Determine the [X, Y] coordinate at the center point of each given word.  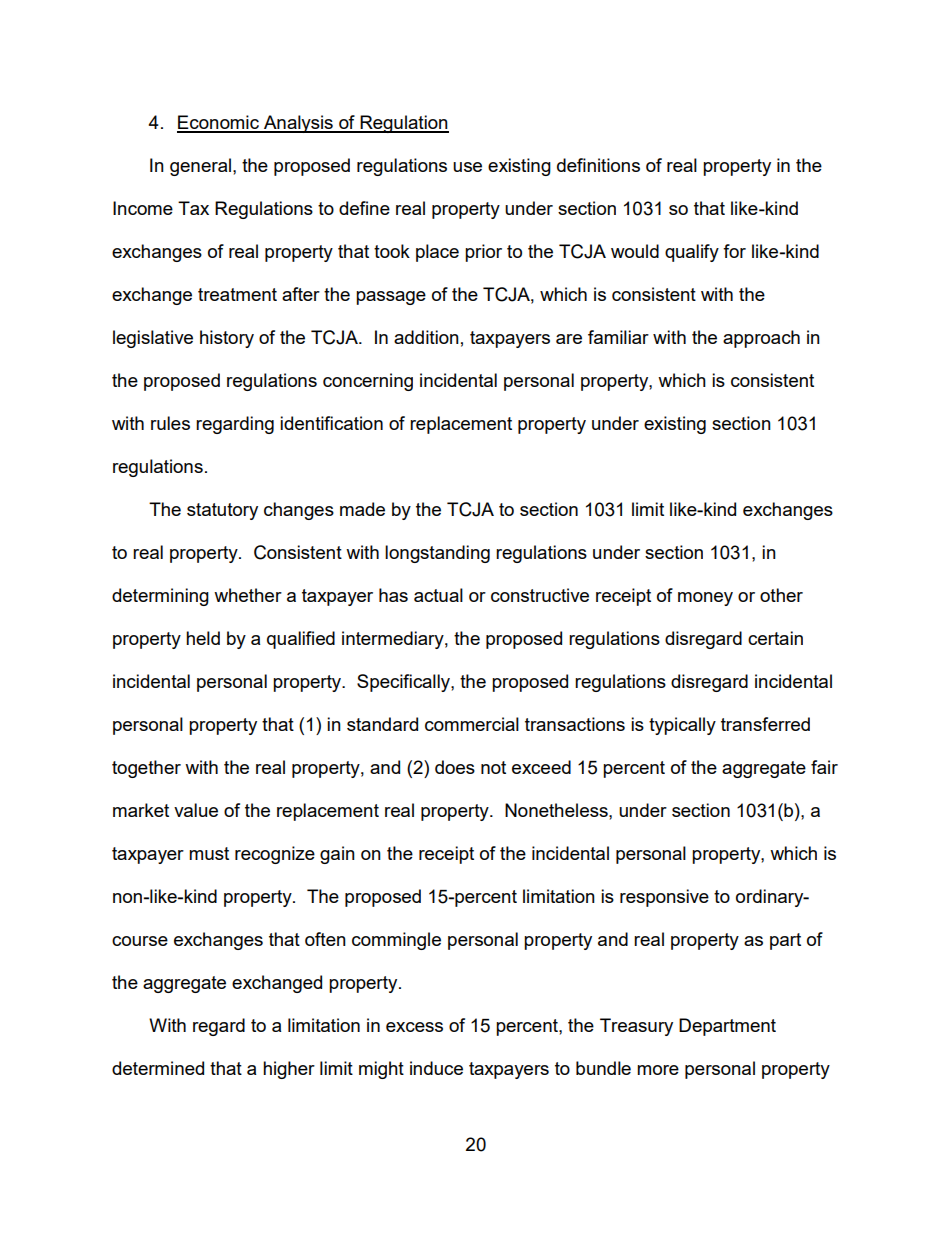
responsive [664, 898]
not [493, 767]
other [781, 595]
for [734, 251]
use [467, 167]
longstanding [437, 554]
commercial [472, 724]
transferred [765, 724]
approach [761, 339]
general [200, 167]
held [203, 638]
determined [158, 1068]
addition [426, 337]
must [209, 853]
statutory [222, 511]
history [227, 339]
